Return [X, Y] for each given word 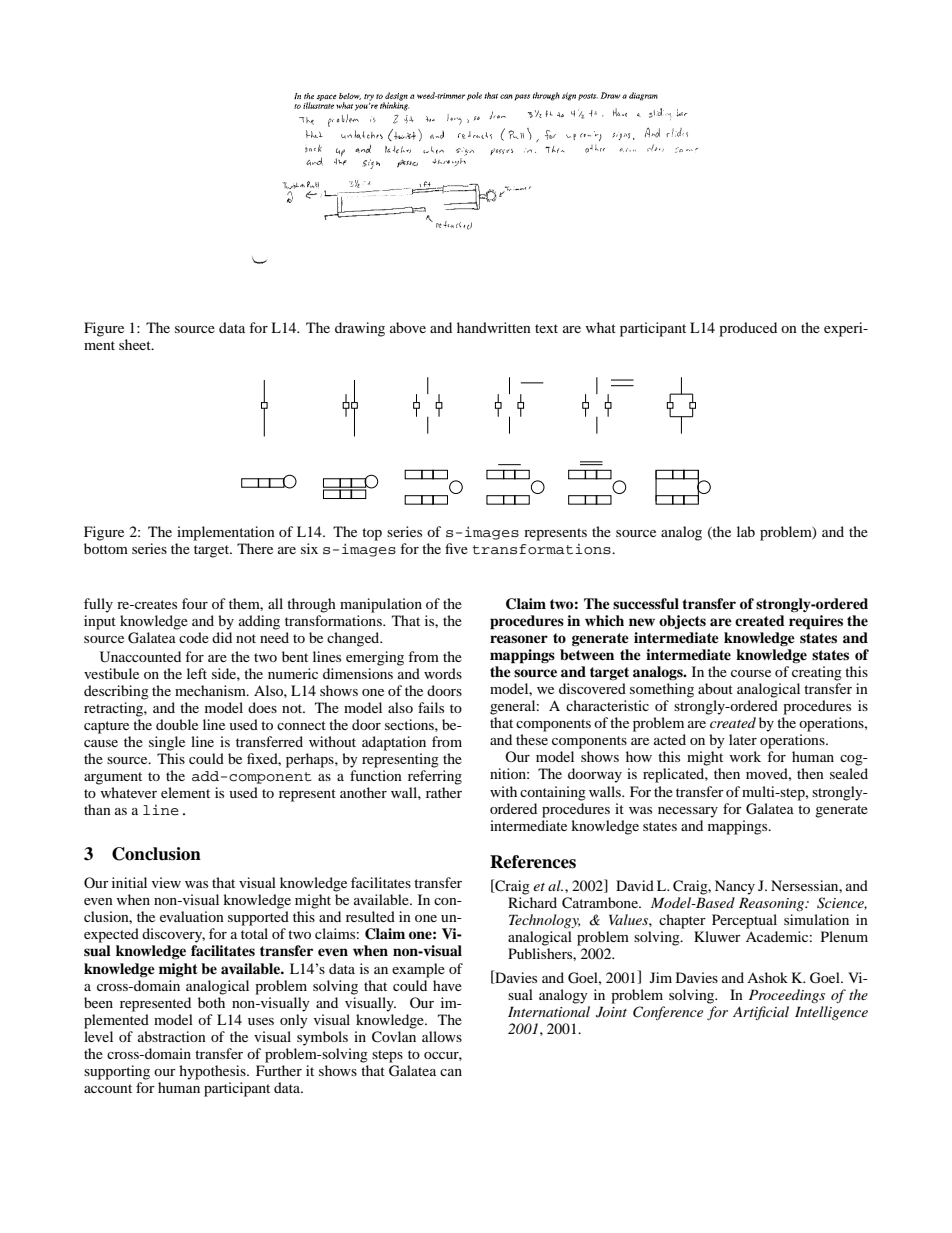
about [715, 688]
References [533, 862]
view [166, 882]
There [255, 548]
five [456, 548]
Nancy [735, 887]
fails [431, 707]
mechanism [211, 690]
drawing [360, 329]
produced [748, 329]
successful [646, 604]
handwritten [494, 327]
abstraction [172, 1036]
